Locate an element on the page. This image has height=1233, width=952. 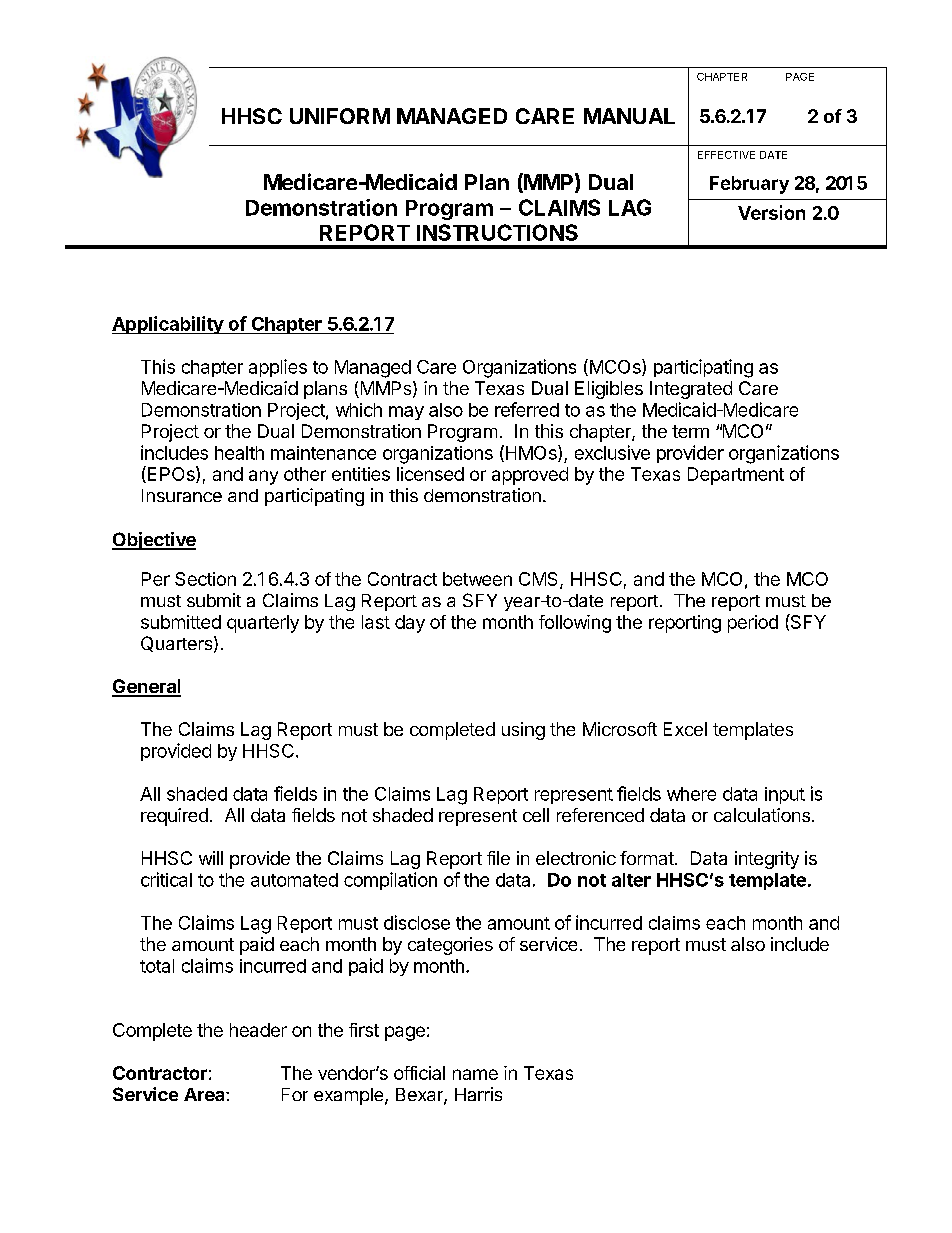
term is located at coordinates (690, 431).
